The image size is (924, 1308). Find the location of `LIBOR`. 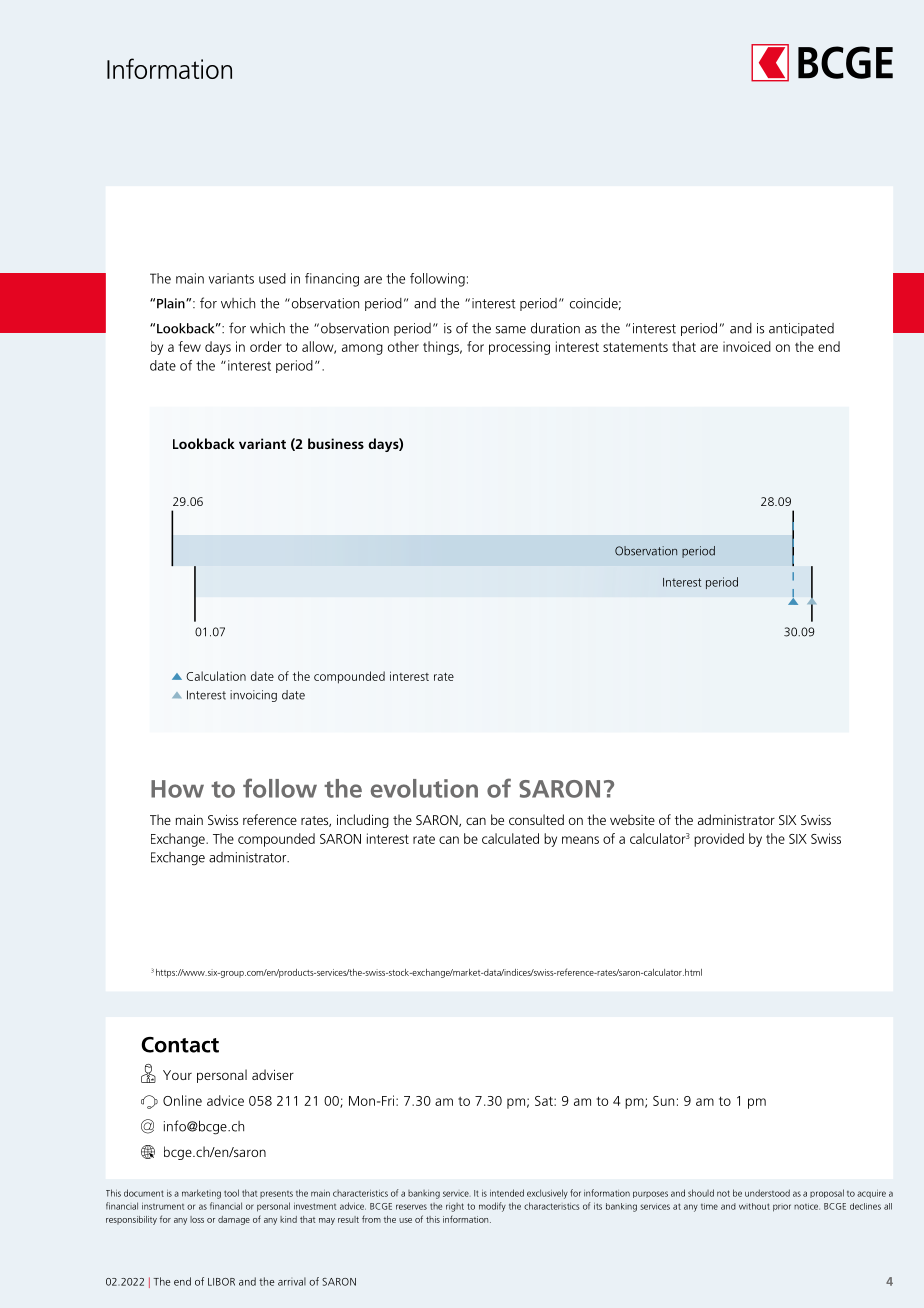

LIBOR is located at coordinates (221, 1282).
